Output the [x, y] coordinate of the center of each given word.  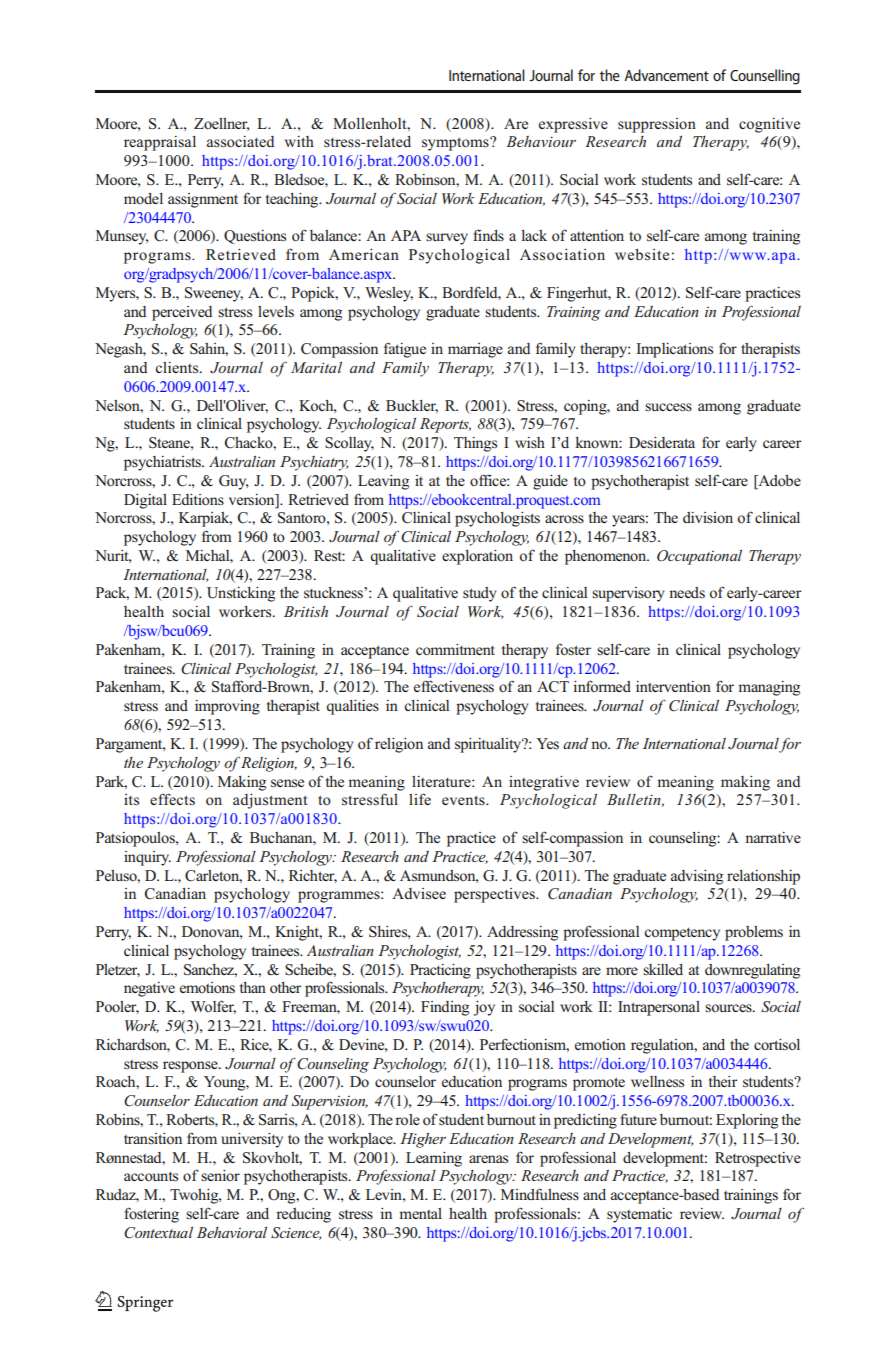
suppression [657, 125]
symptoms [456, 144]
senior [220, 1175]
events [464, 800]
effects [172, 799]
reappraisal [160, 143]
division [708, 517]
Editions [198, 500]
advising [697, 877]
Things [475, 444]
